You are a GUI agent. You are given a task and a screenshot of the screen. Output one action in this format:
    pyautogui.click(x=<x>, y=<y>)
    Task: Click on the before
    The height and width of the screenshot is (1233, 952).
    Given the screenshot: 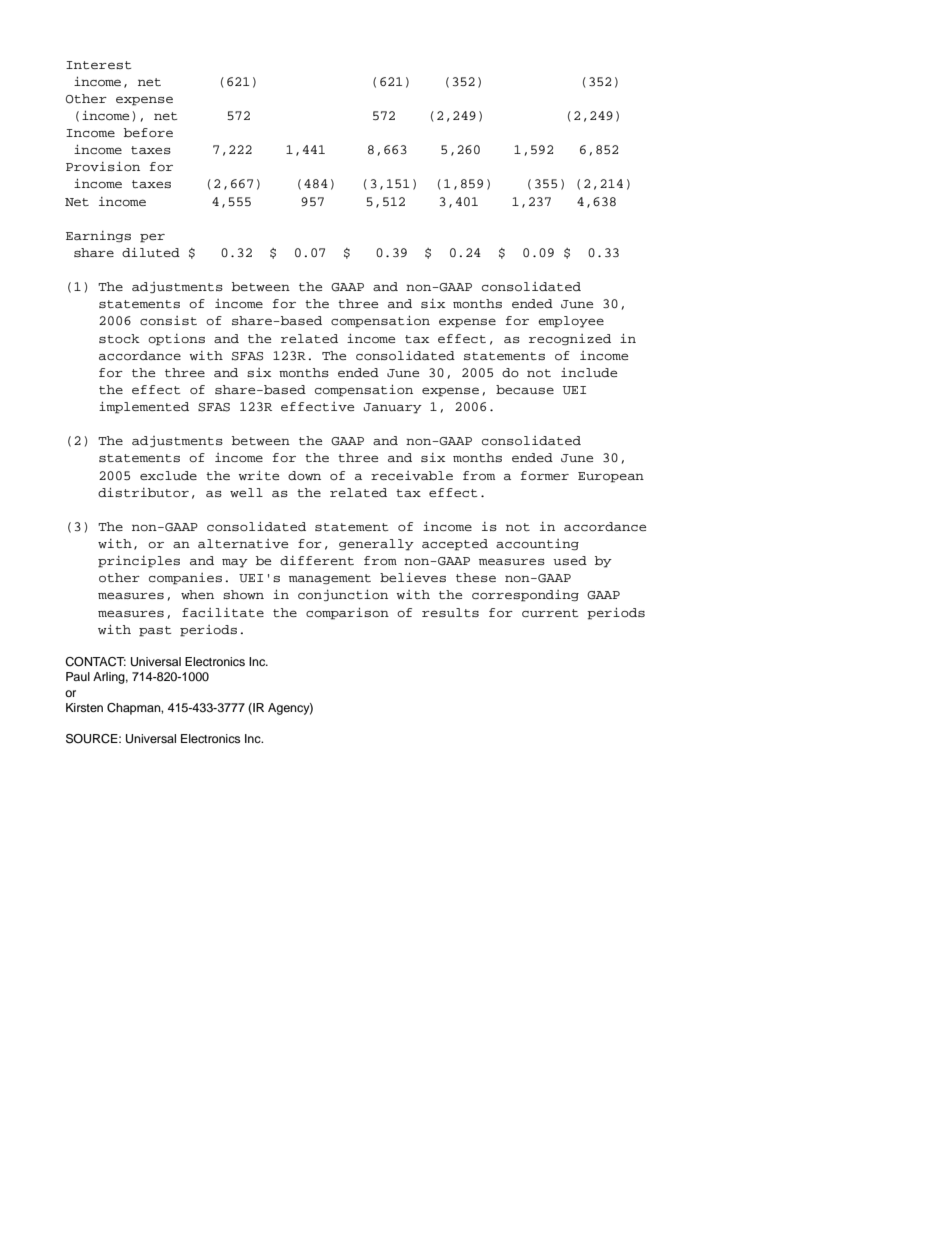 What is the action you would take?
    pyautogui.click(x=148, y=132)
